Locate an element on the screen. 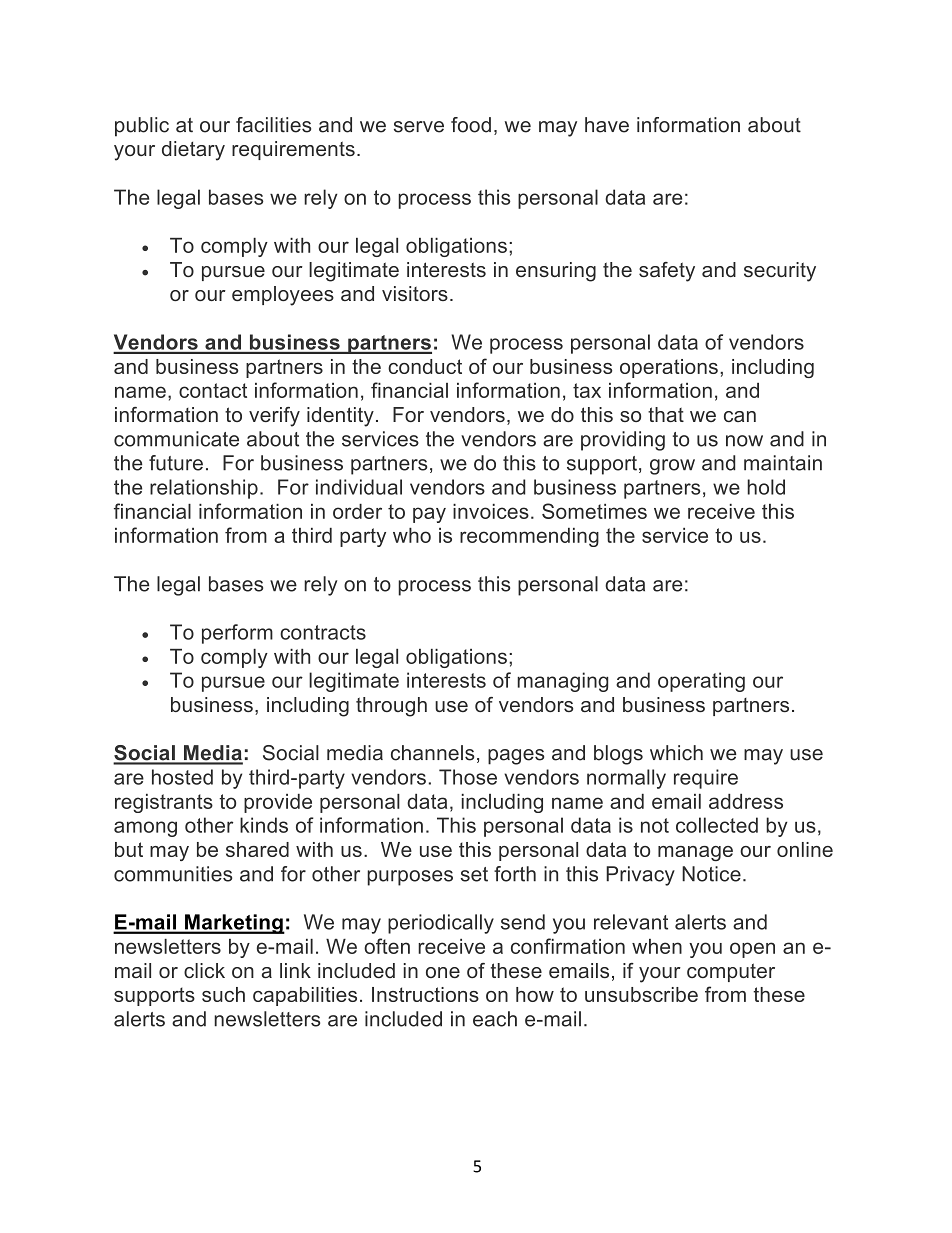 The width and height of the screenshot is (952, 1233). hosted is located at coordinates (182, 777).
